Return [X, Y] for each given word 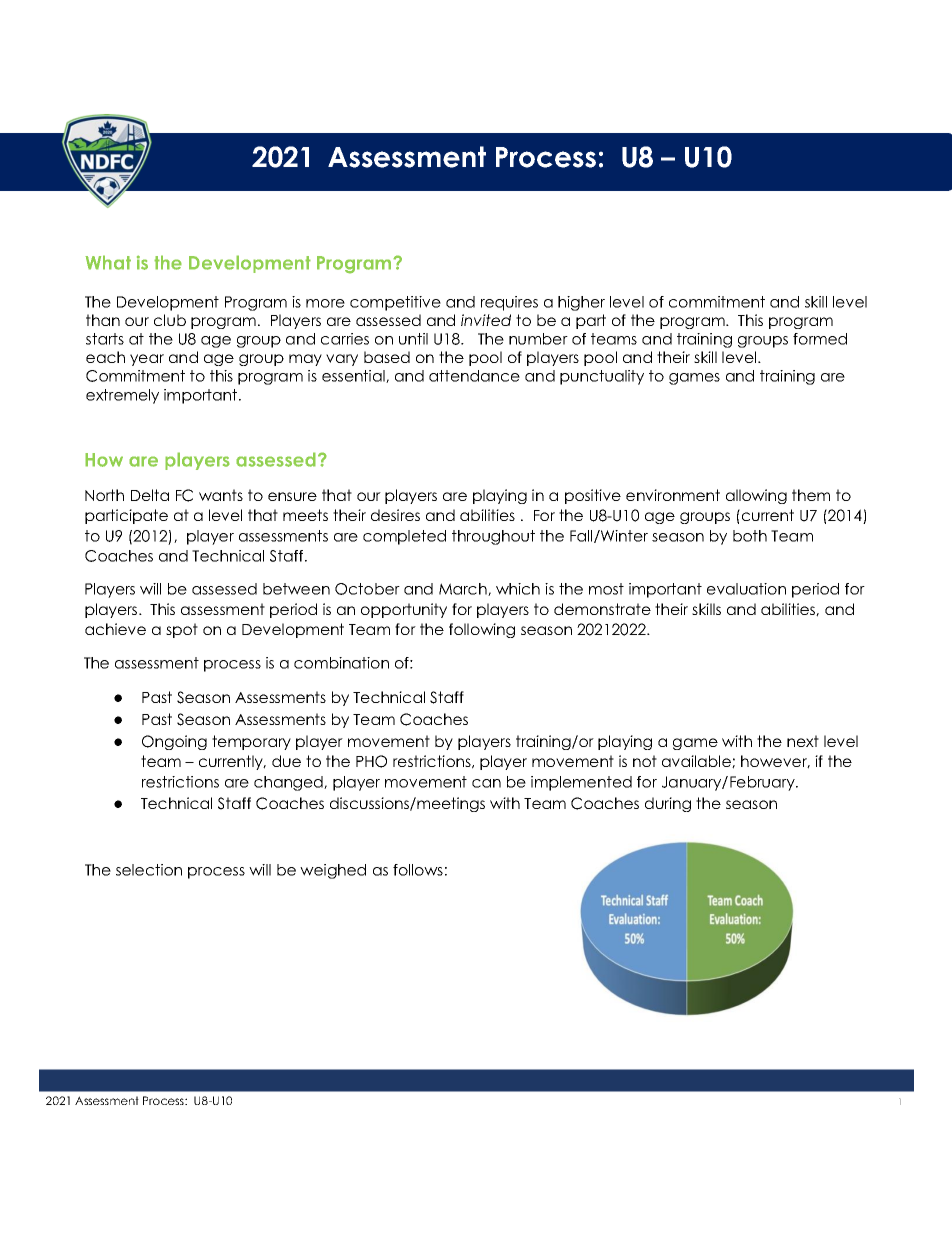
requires [509, 303]
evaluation [746, 589]
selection [149, 870]
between [296, 589]
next [803, 741]
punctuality [602, 377]
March [464, 589]
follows [418, 870]
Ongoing [174, 742]
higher [581, 303]
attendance [474, 376]
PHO [371, 761]
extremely [122, 396]
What [108, 262]
